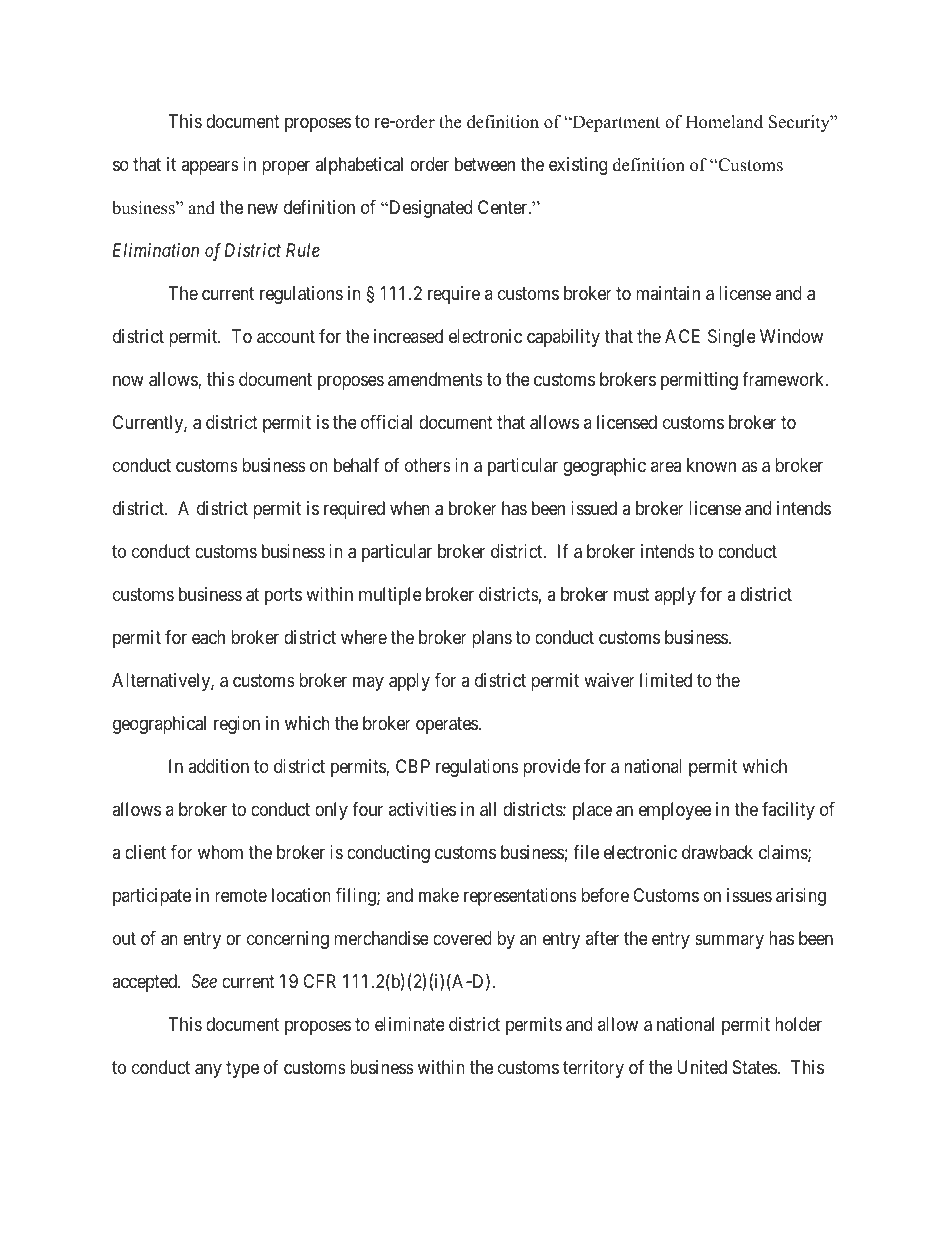 The image size is (952, 1233). Describe the element at coordinates (220, 852) in the screenshot. I see `whom` at that location.
